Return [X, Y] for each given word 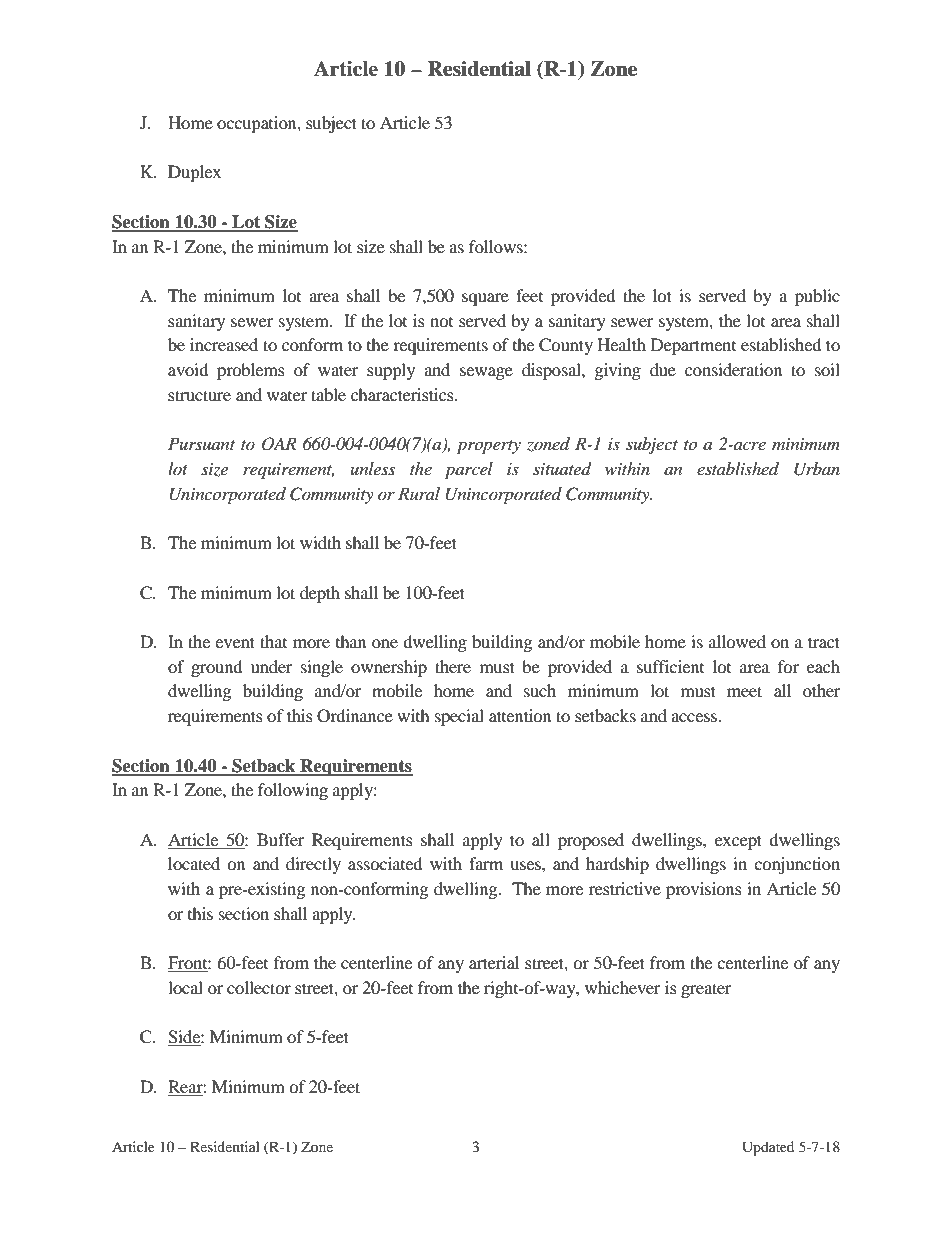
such [540, 690]
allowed [737, 641]
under [272, 666]
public [817, 297]
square [485, 299]
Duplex [194, 173]
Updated [768, 1148]
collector [259, 987]
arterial [494, 962]
